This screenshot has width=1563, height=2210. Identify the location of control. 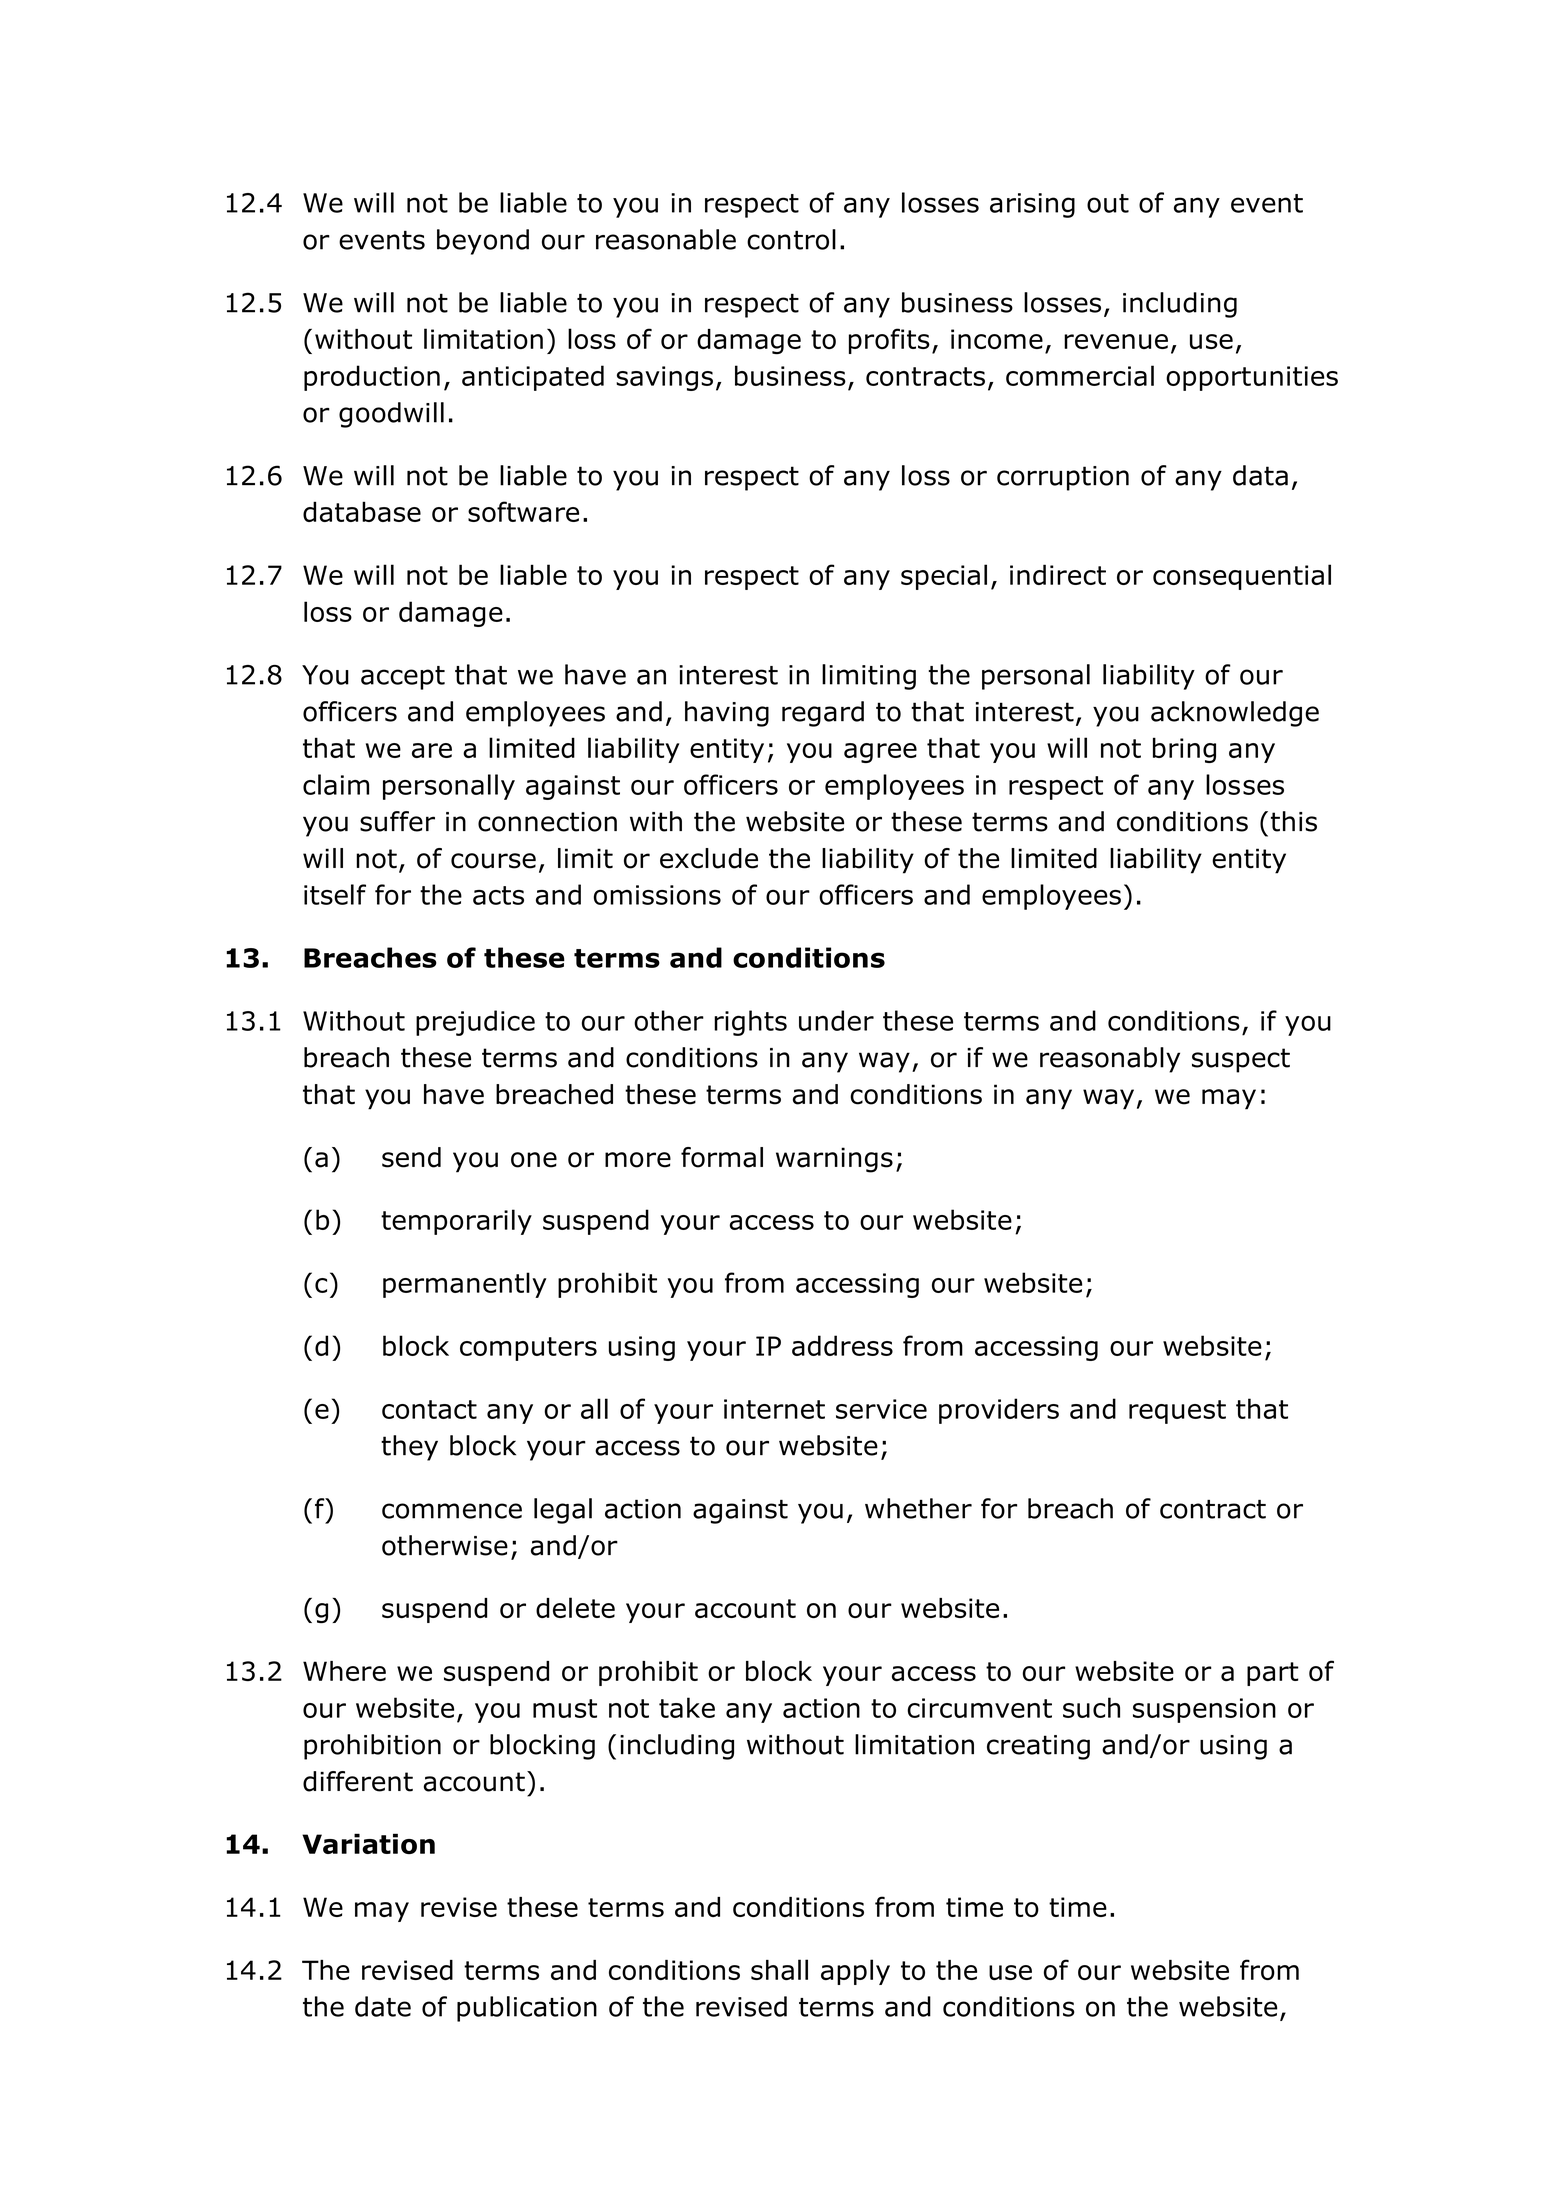
(791, 239).
